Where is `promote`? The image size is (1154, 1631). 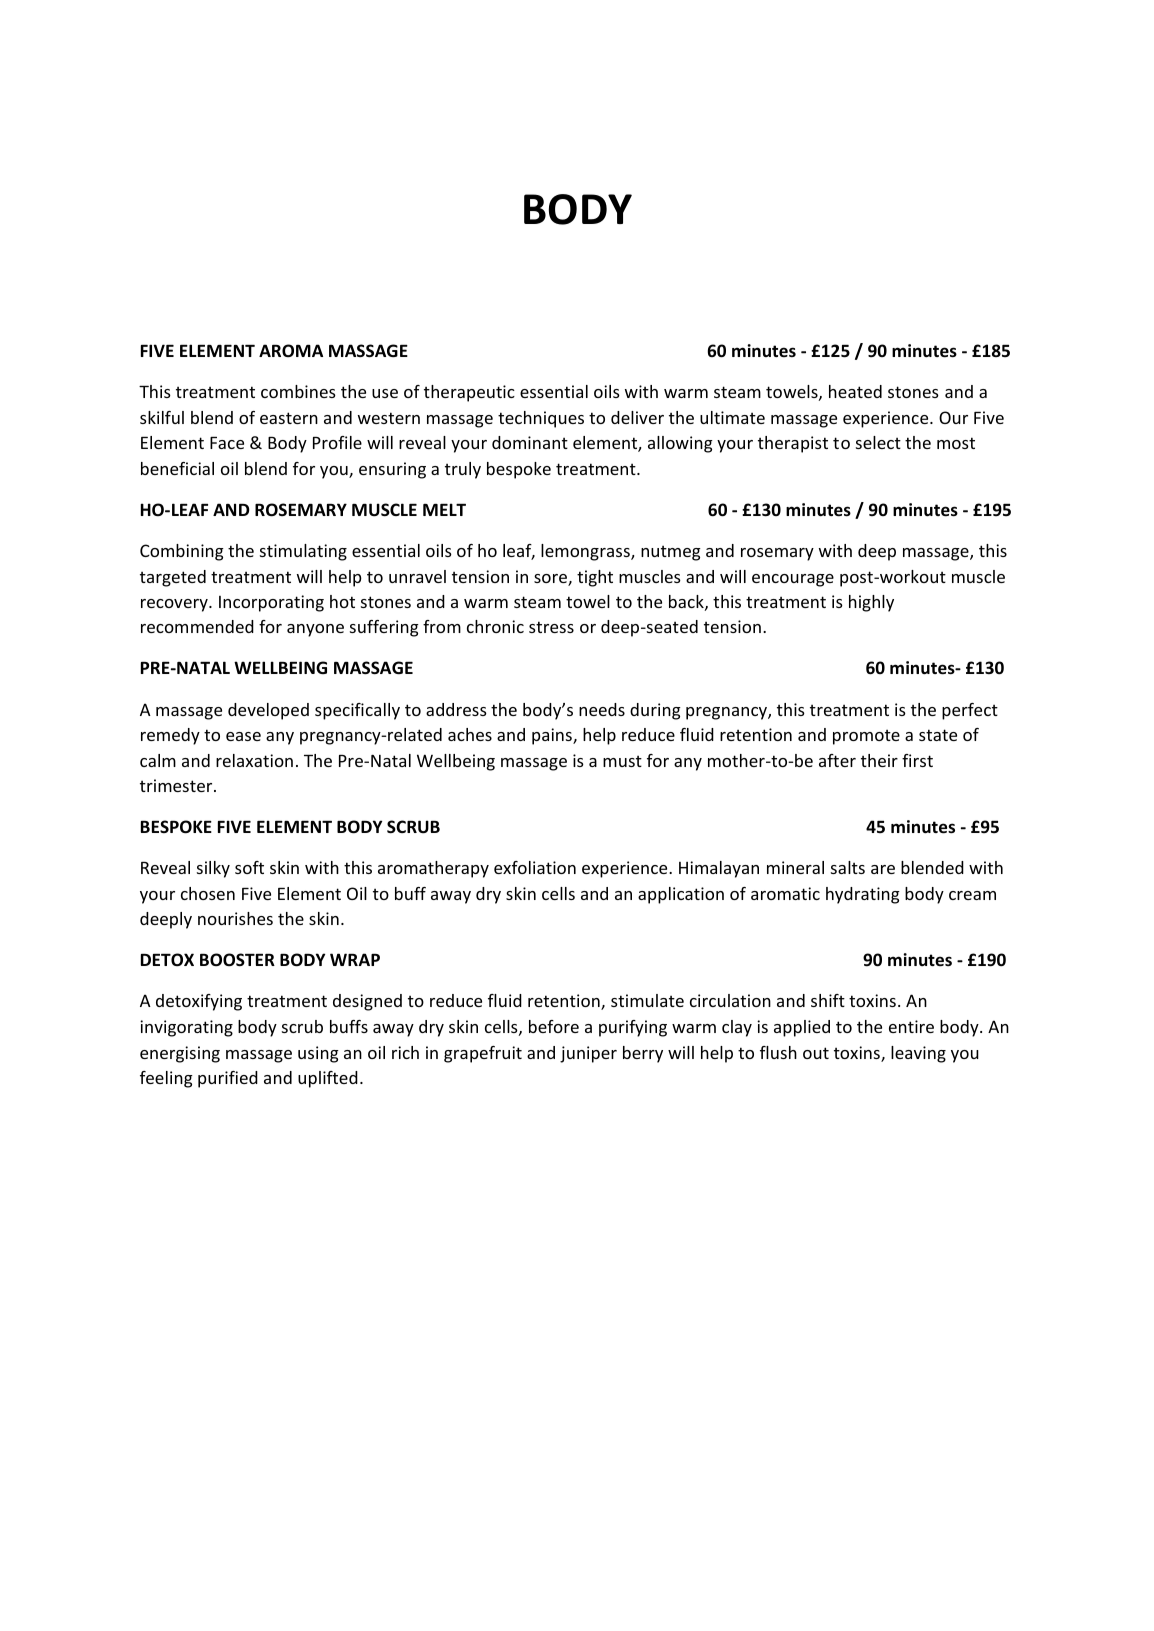
promote is located at coordinates (866, 737).
